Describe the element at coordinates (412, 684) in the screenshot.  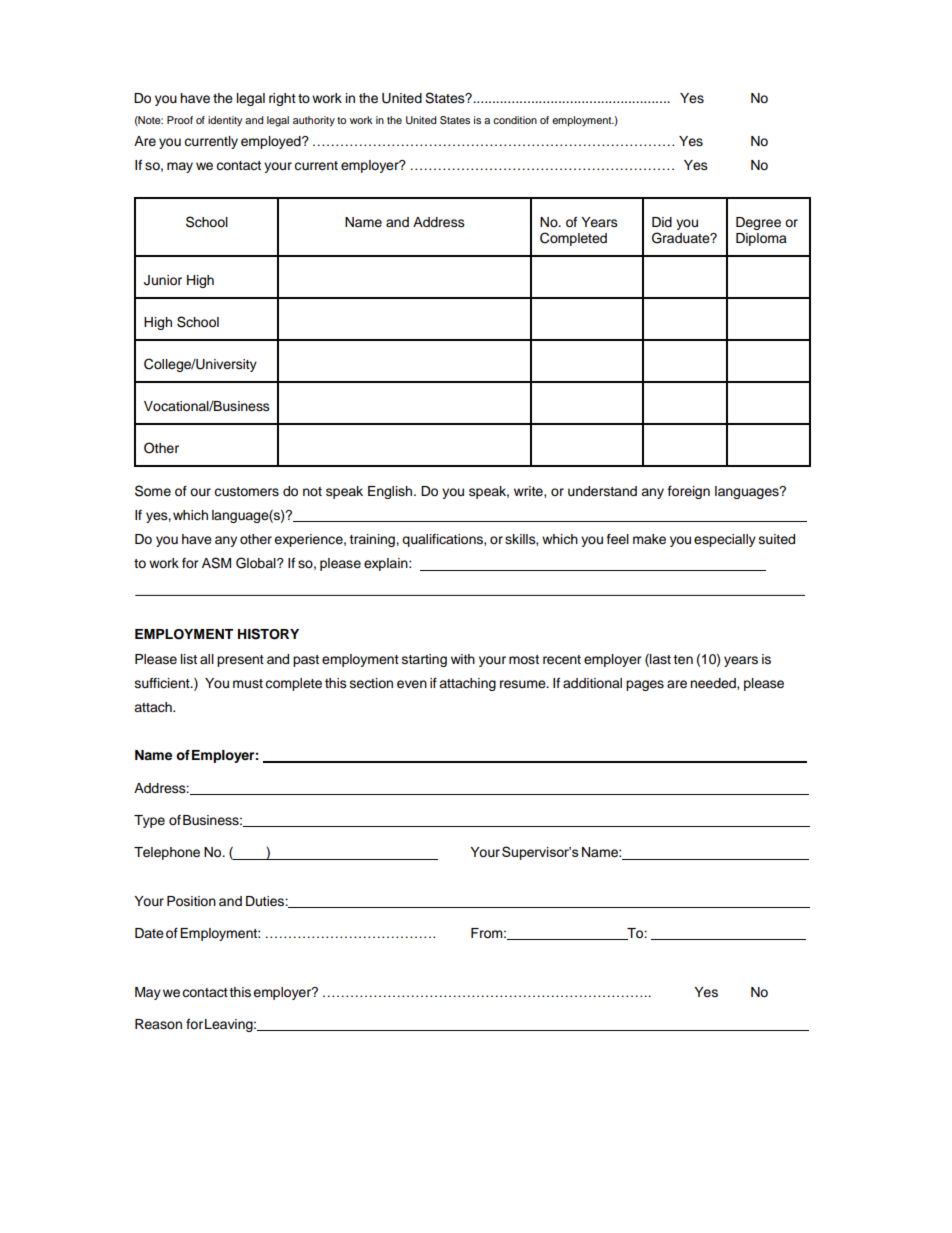
I see `even` at that location.
